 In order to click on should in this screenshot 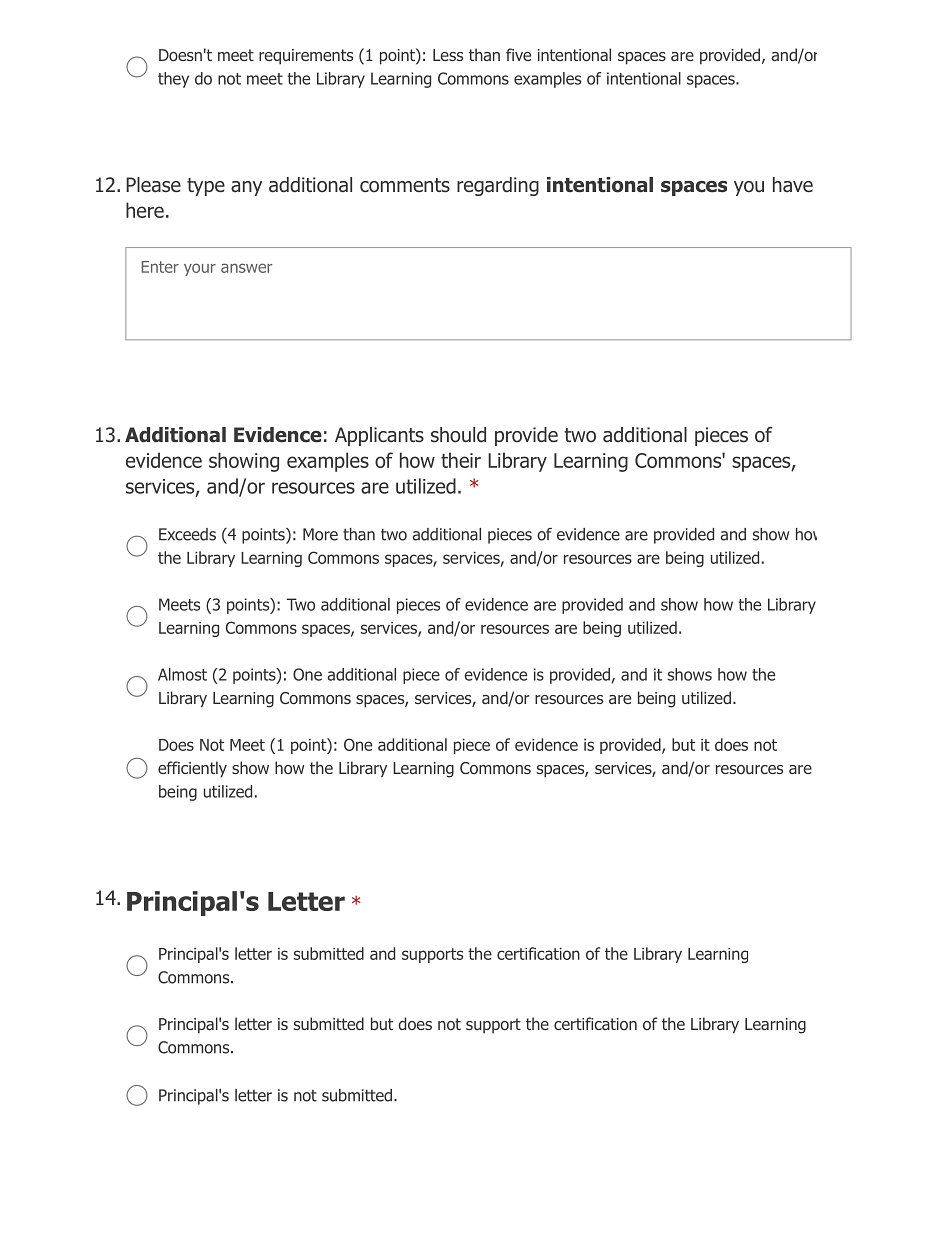, I will do `click(458, 435)`.
